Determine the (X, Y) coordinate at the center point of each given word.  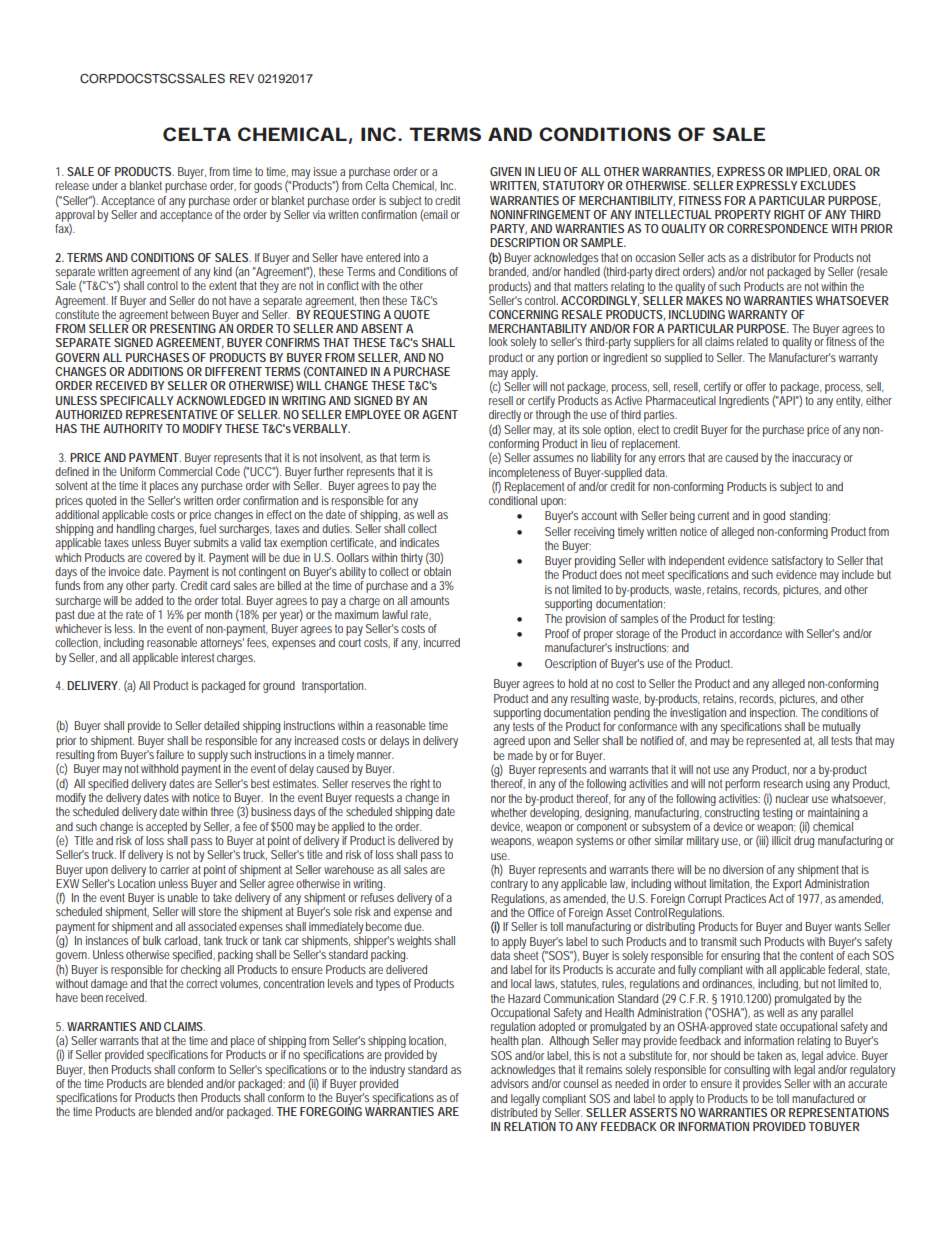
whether (509, 812)
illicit (781, 840)
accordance (756, 633)
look (498, 341)
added (149, 600)
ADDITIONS (155, 371)
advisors (510, 1083)
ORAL (847, 171)
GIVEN (505, 171)
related (752, 341)
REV (242, 78)
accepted (166, 828)
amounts (429, 600)
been (92, 997)
